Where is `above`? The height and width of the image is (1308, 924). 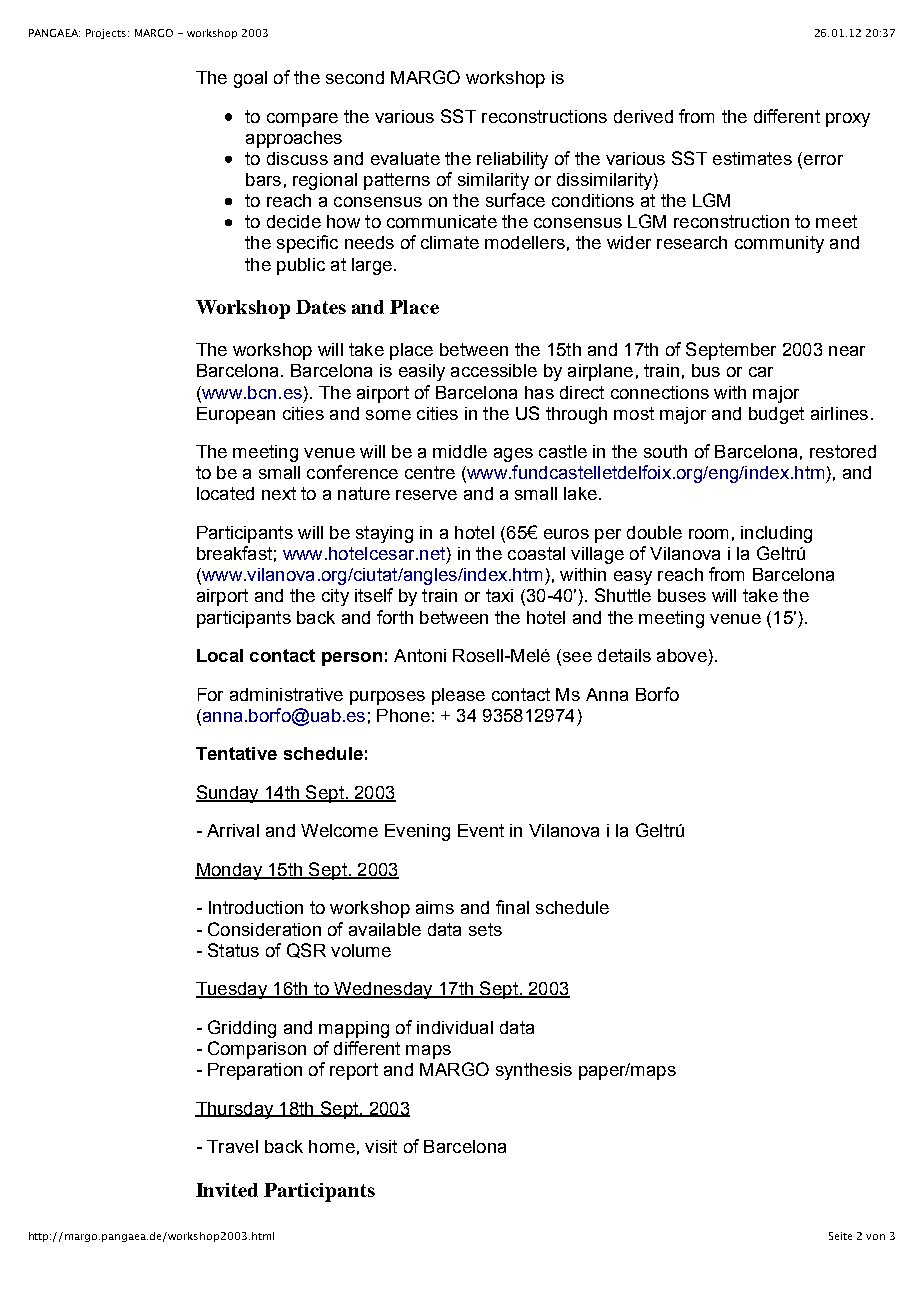 above is located at coordinates (682, 655).
